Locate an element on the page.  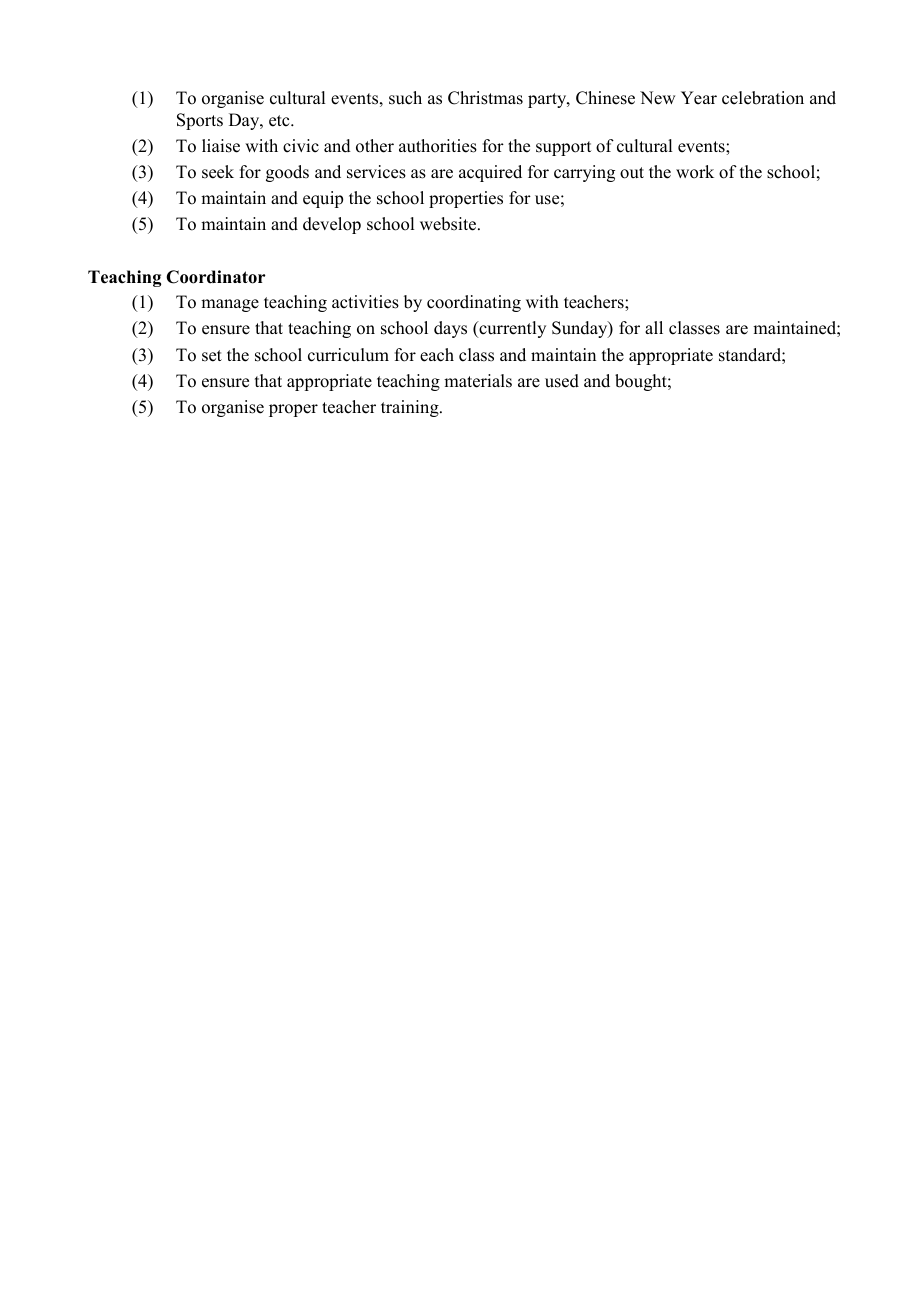
days is located at coordinates (450, 329).
